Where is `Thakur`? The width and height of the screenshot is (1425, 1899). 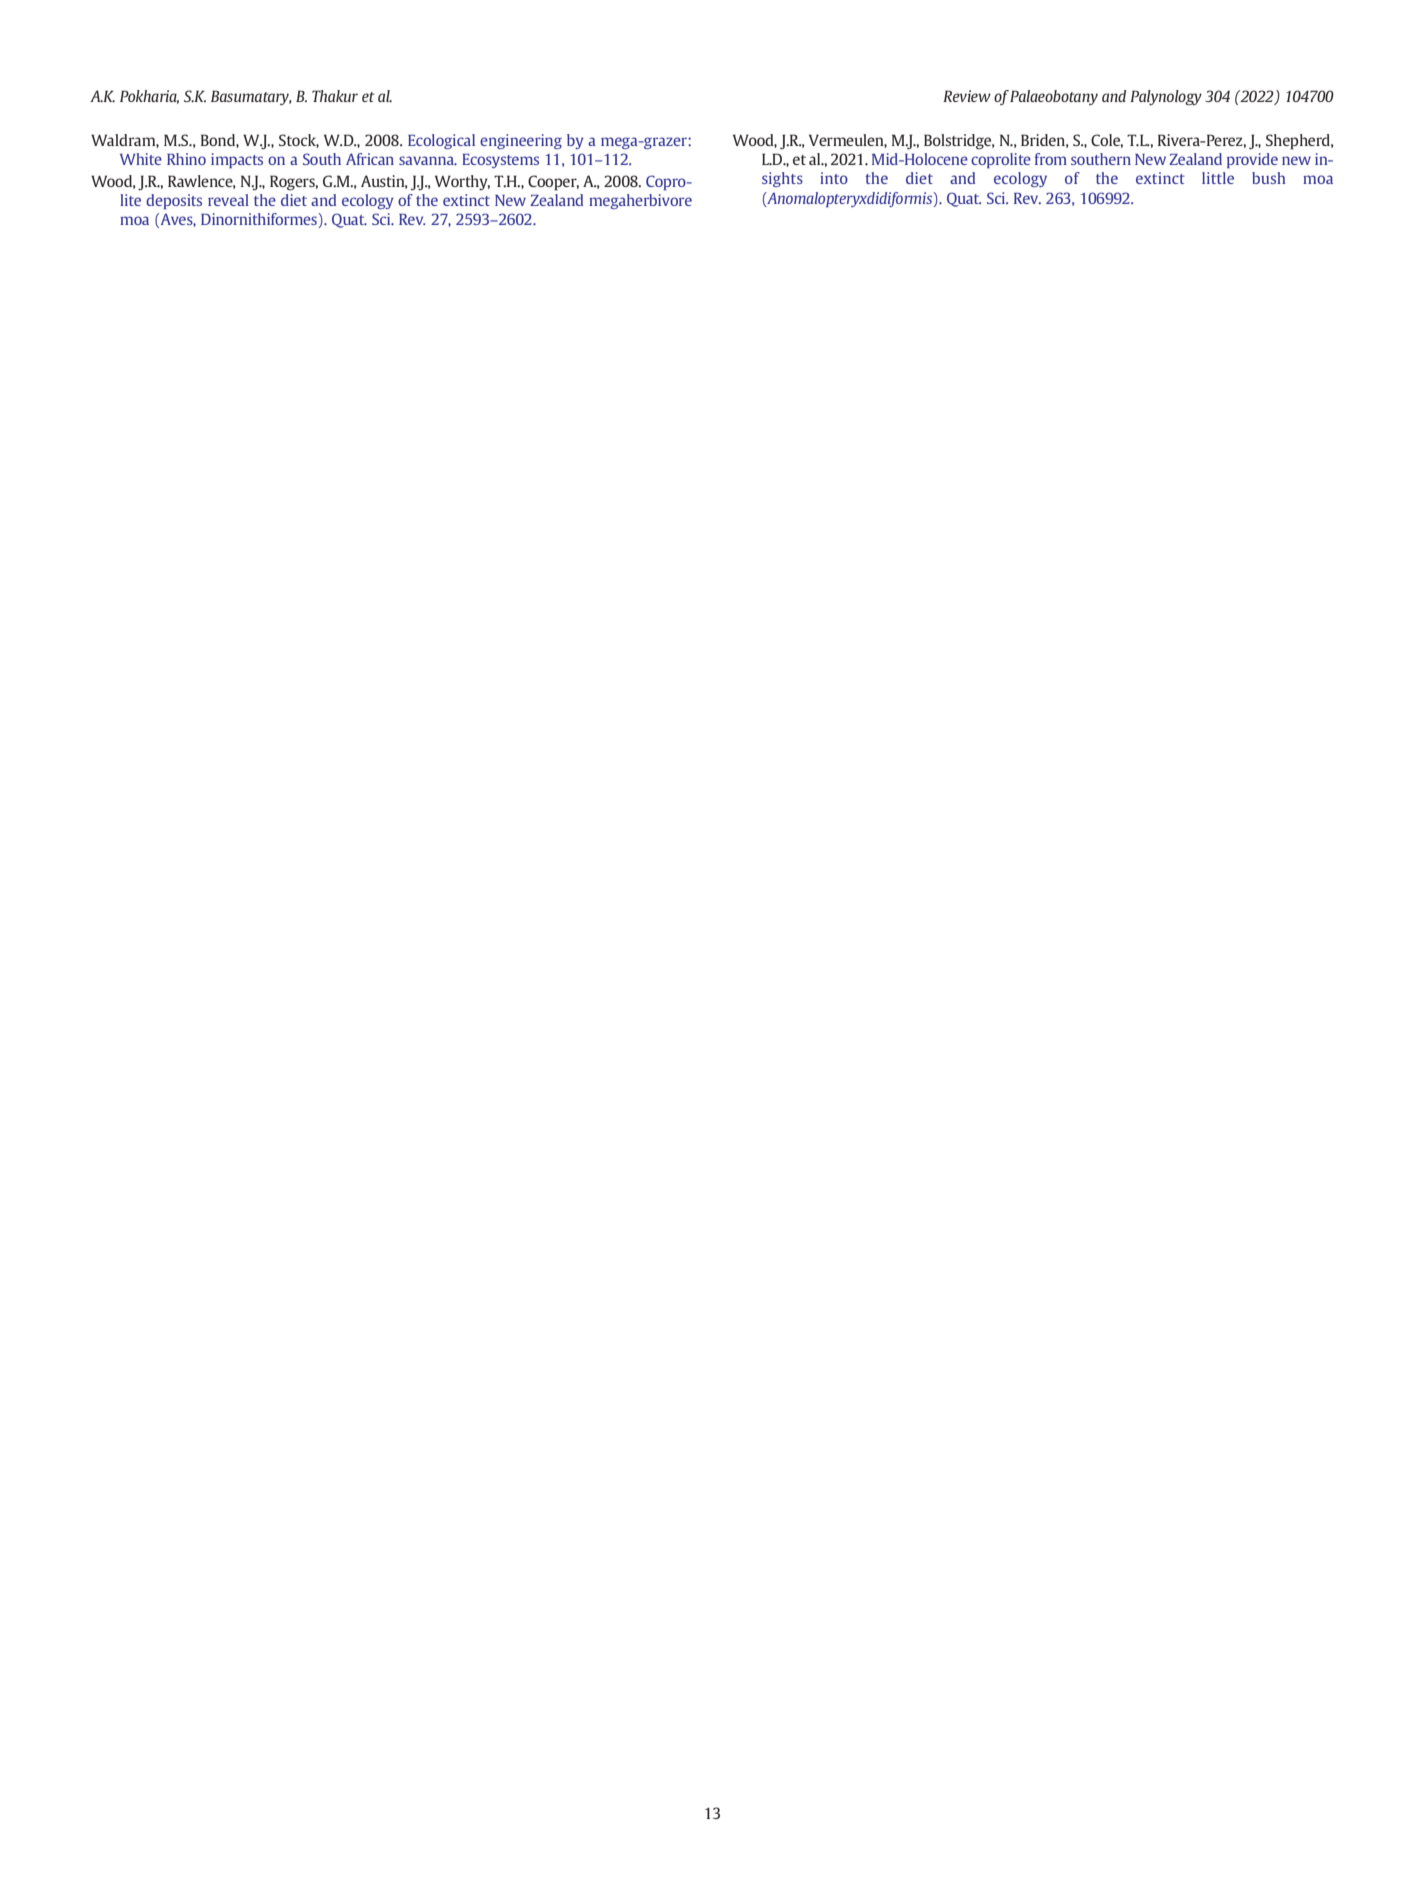
Thakur is located at coordinates (335, 96).
